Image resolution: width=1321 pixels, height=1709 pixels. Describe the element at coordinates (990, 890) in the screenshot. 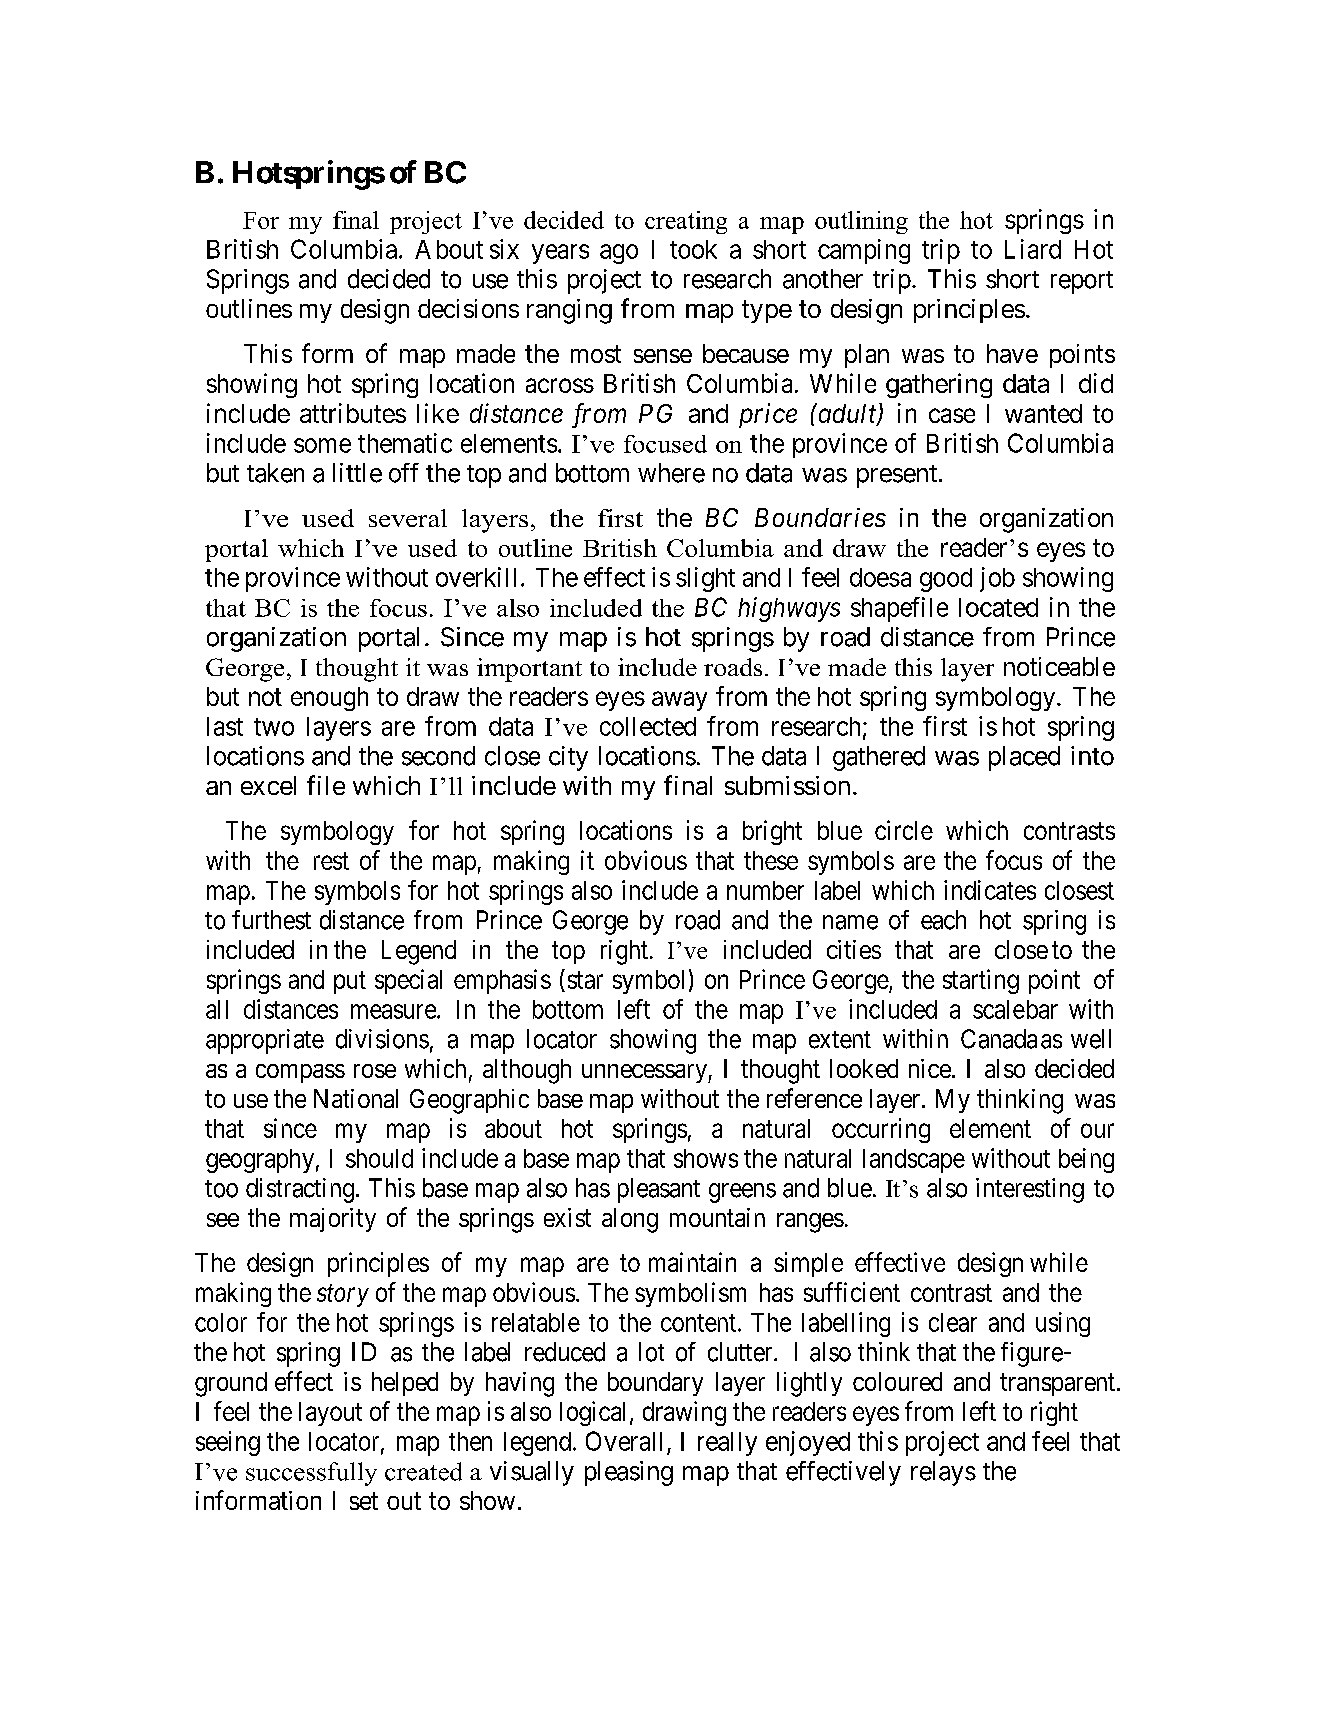

I see `indicates` at that location.
